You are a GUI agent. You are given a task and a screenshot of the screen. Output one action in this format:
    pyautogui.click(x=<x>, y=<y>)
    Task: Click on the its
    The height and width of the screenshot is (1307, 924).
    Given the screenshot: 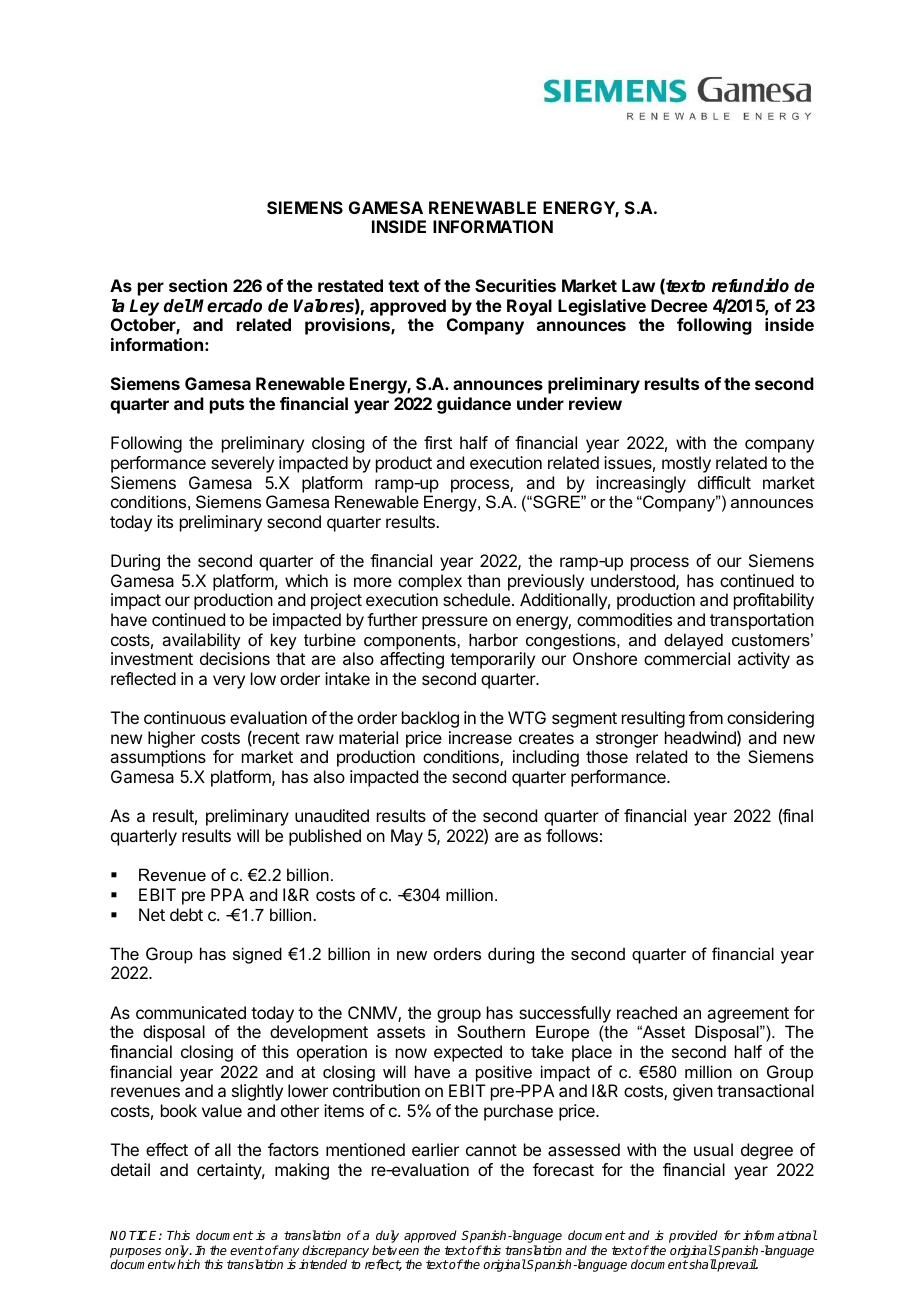 What is the action you would take?
    pyautogui.click(x=165, y=521)
